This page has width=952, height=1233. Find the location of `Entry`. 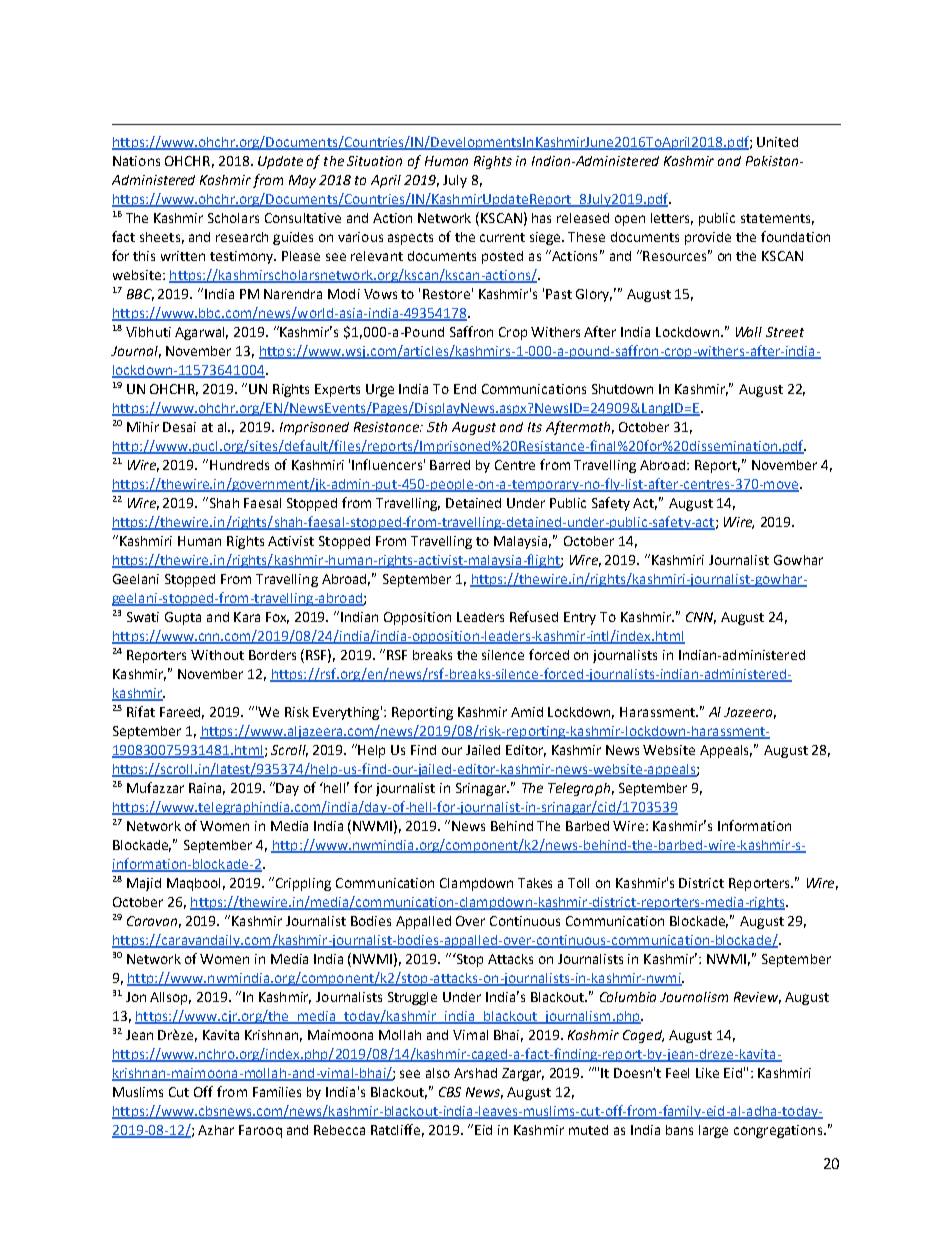

Entry is located at coordinates (580, 618).
